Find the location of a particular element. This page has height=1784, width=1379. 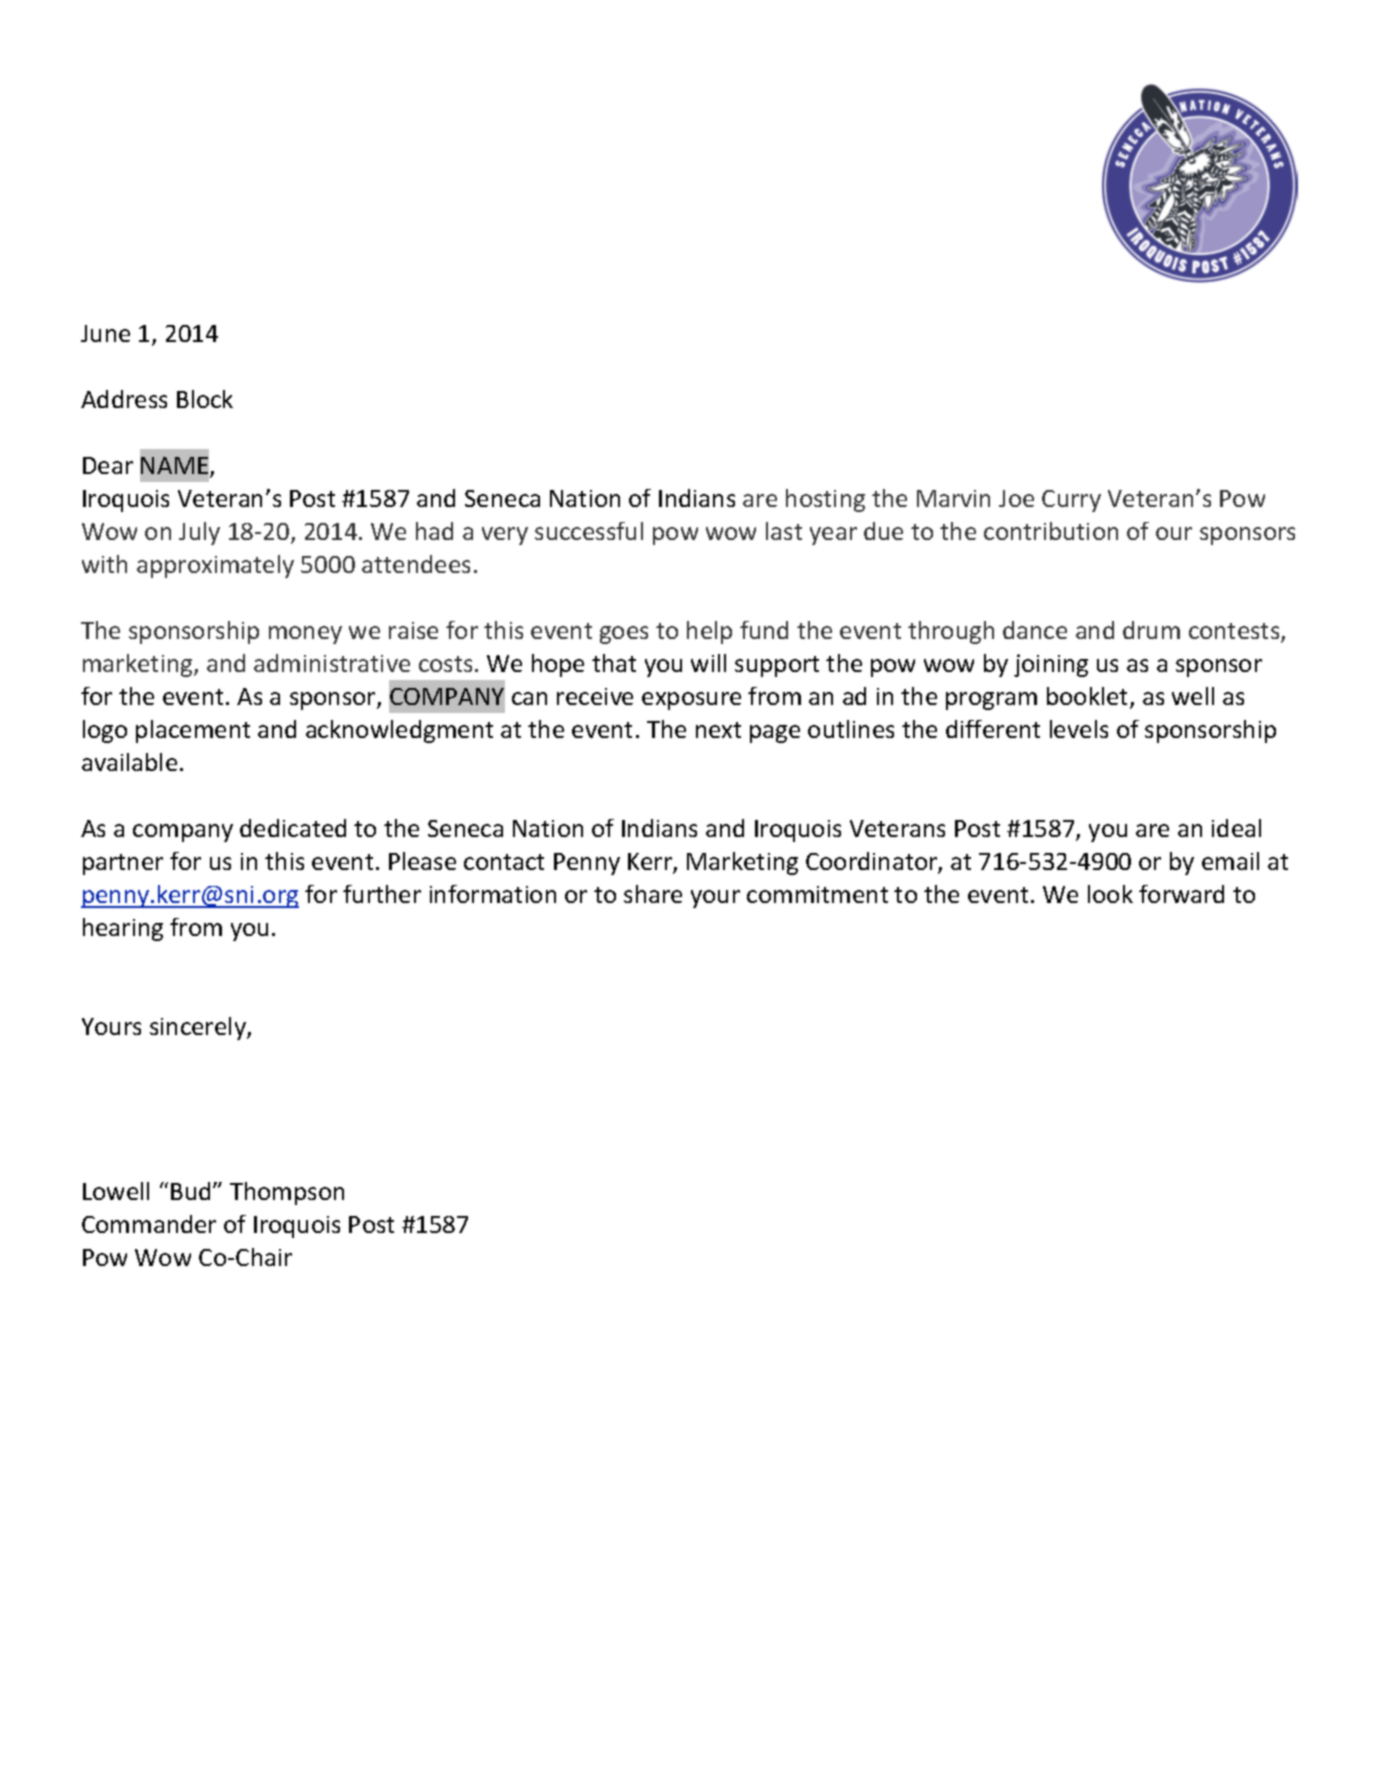

look is located at coordinates (1110, 894).
